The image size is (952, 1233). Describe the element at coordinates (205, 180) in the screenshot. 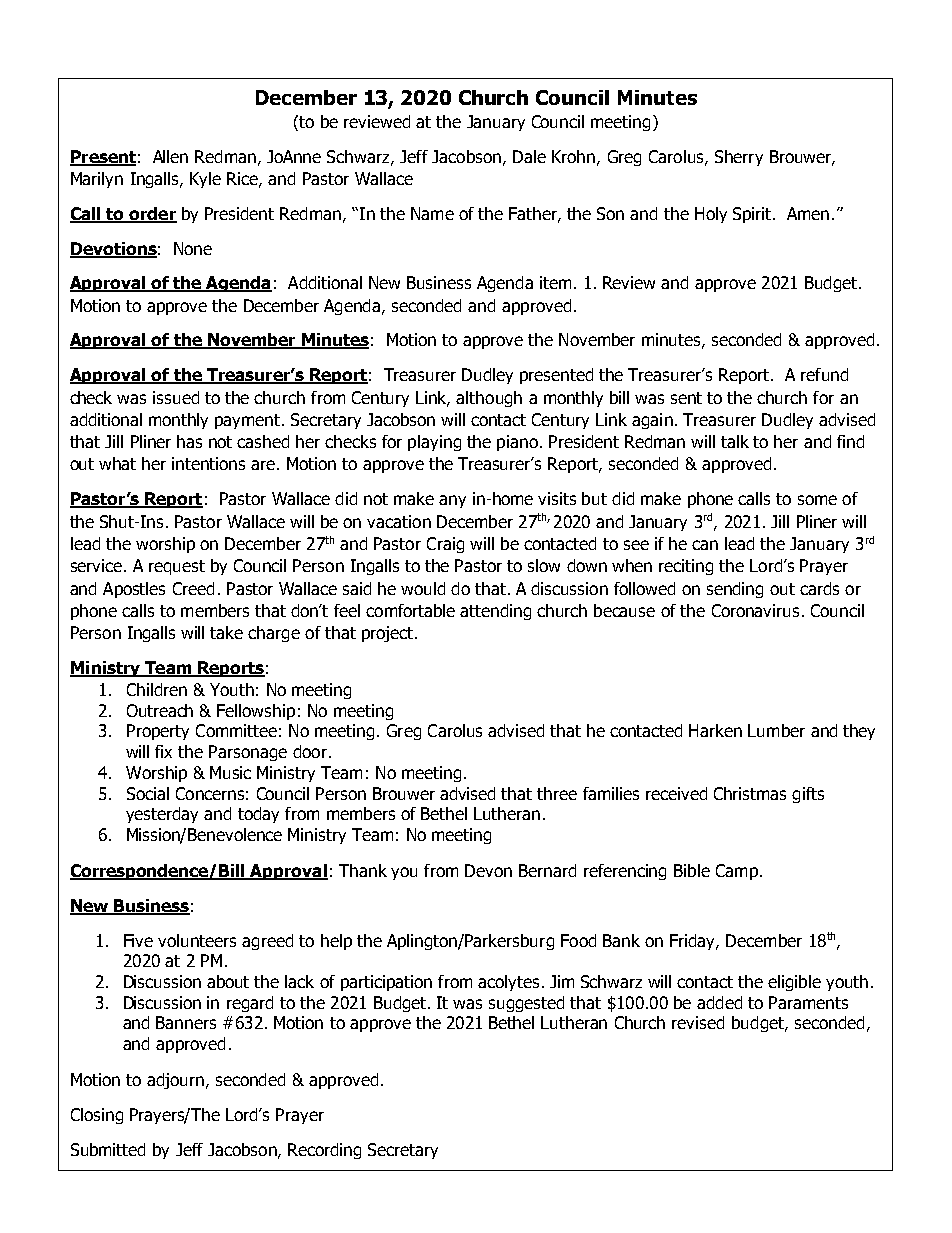

I see `Kyle` at that location.
